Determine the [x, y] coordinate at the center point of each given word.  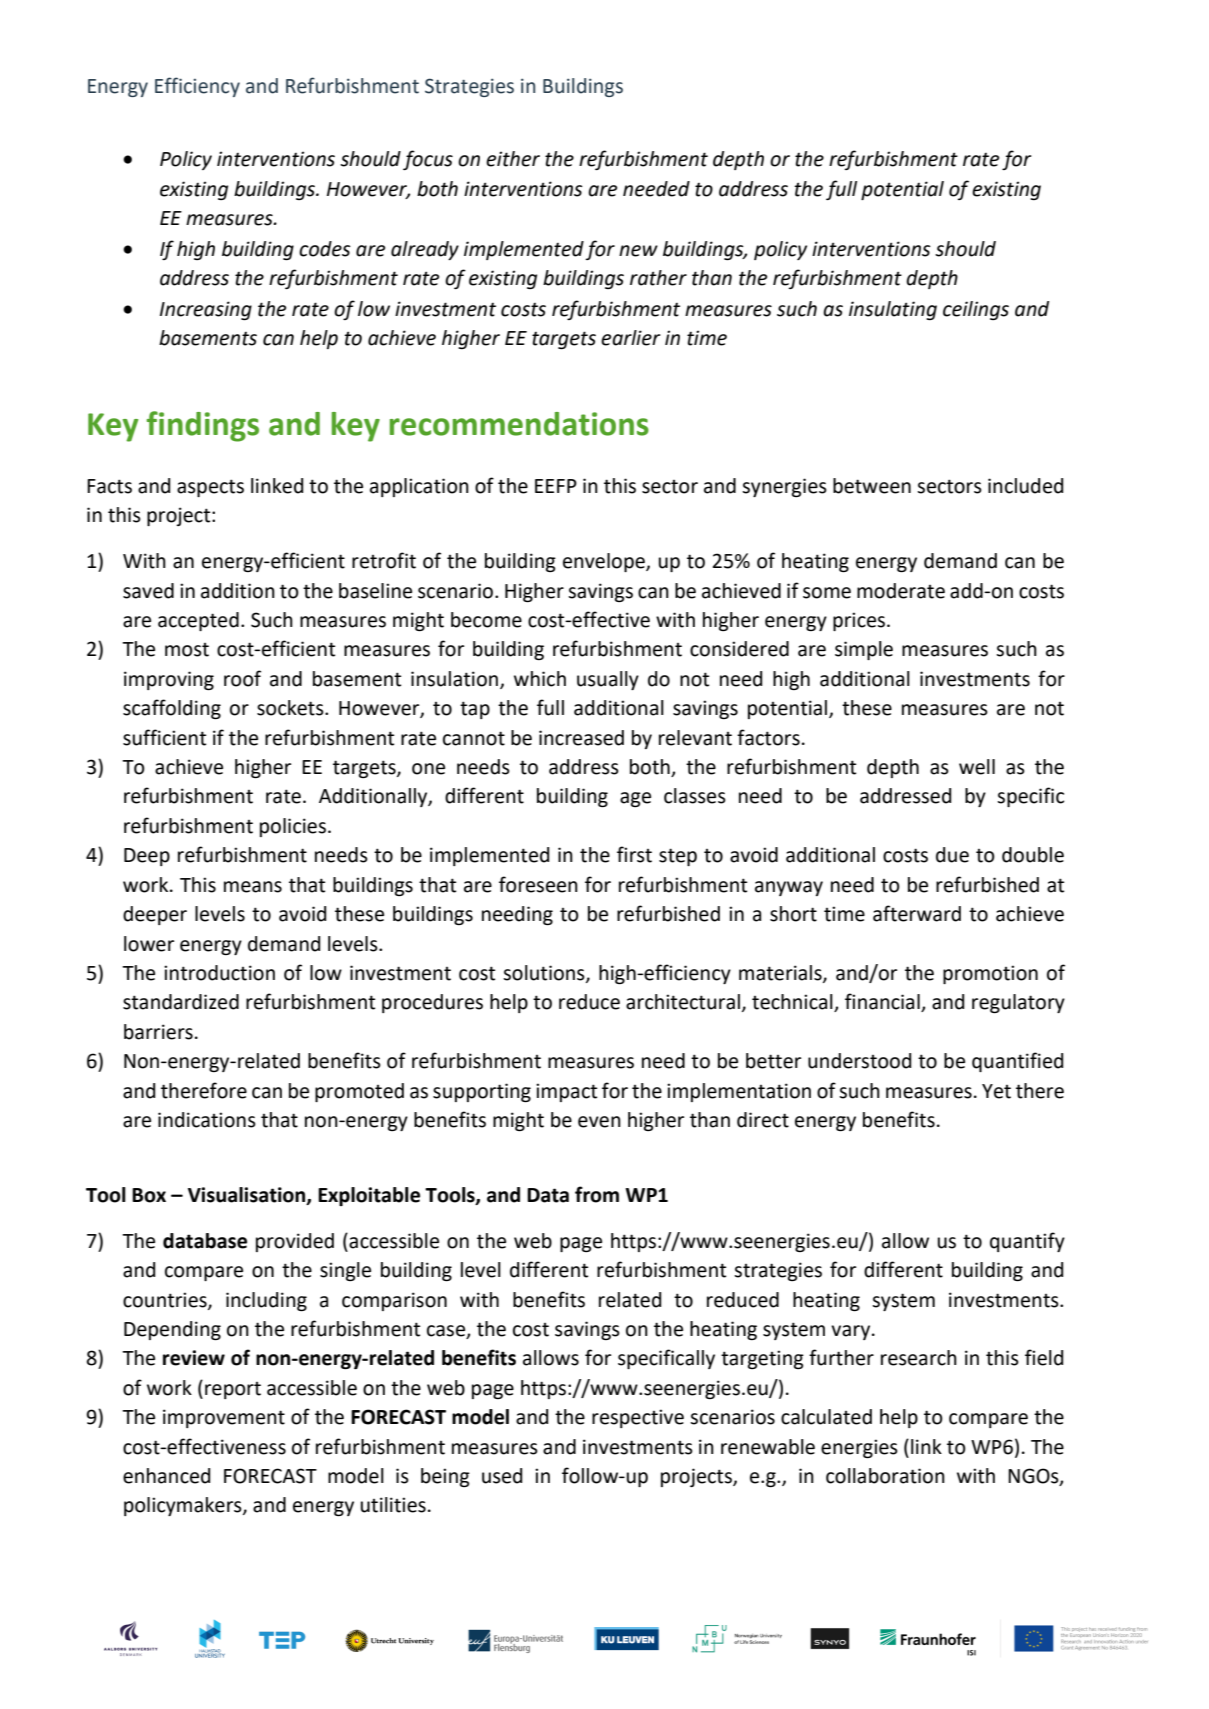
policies [293, 827]
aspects [210, 488]
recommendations [519, 424]
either [513, 159]
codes [325, 249]
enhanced [166, 1476]
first [634, 854]
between [872, 486]
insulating [893, 310]
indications [207, 1120]
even [599, 1122]
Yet [996, 1091]
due [952, 855]
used [502, 1476]
